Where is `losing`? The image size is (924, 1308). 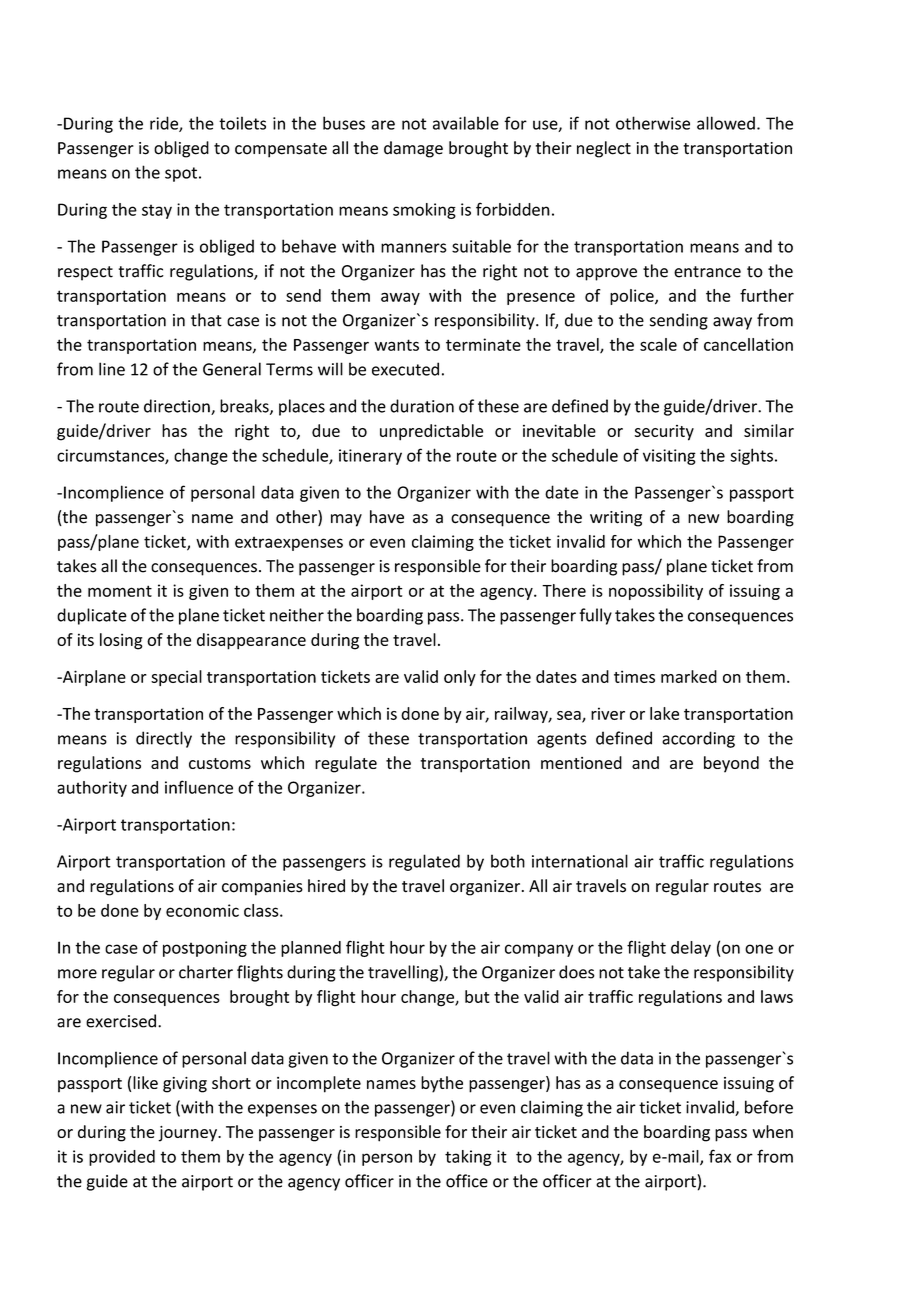 losing is located at coordinates (121, 641).
